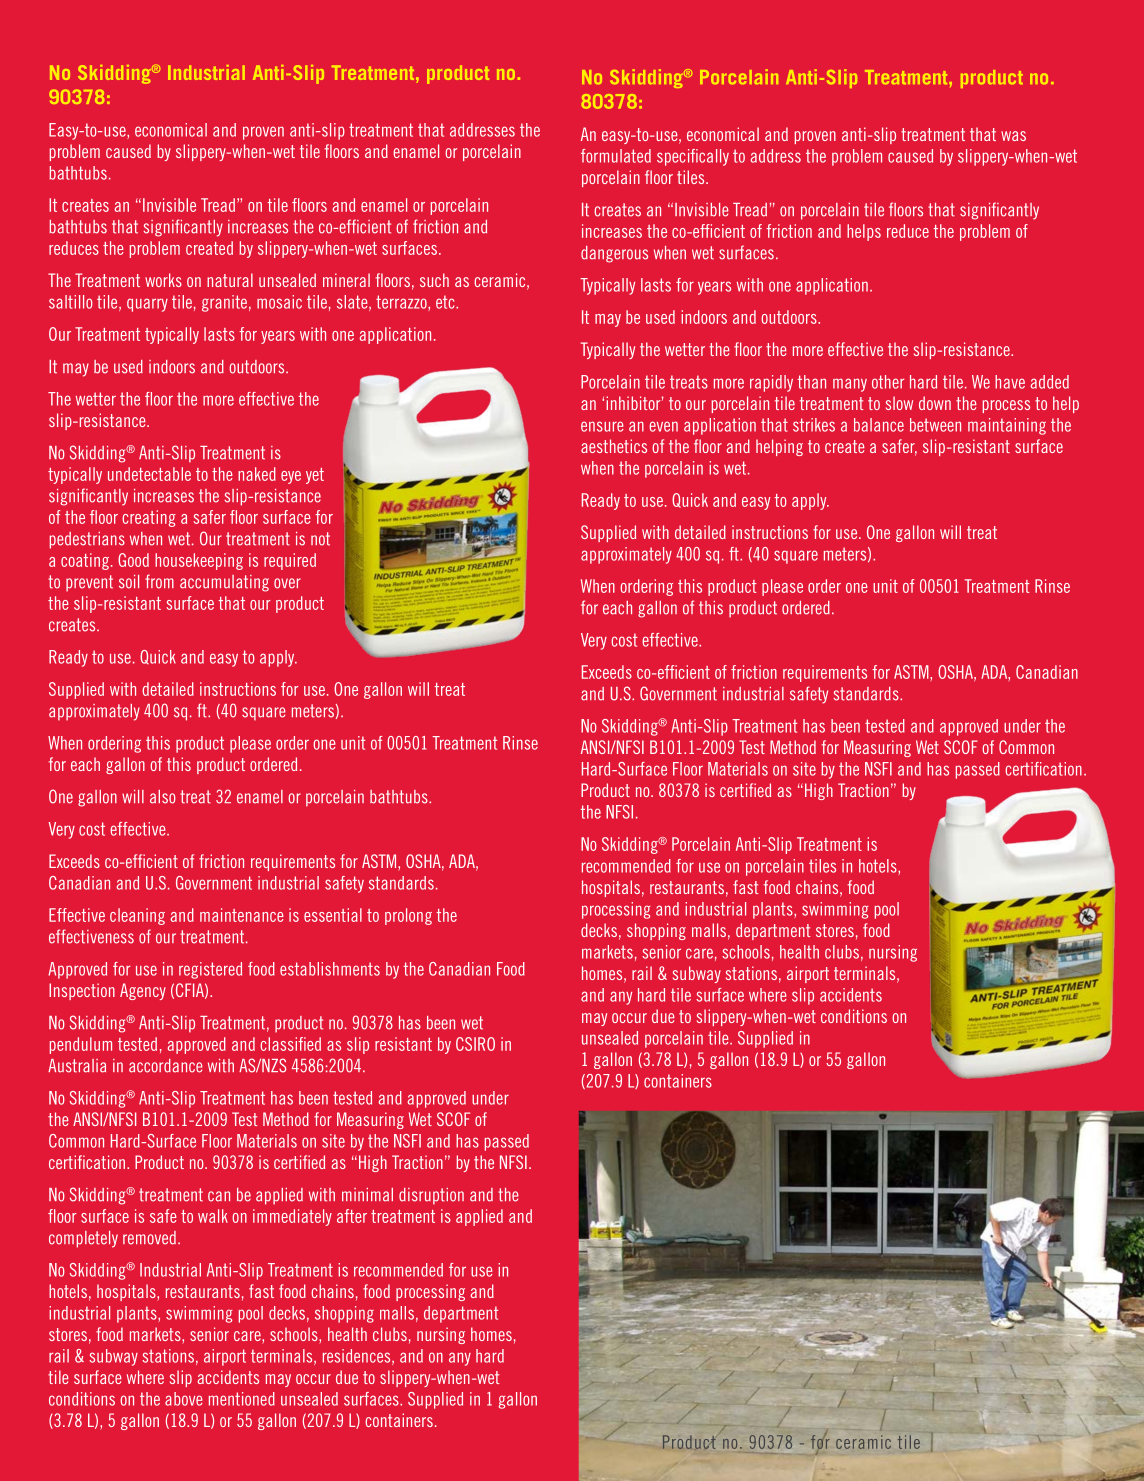 This screenshot has width=1144, height=1481. What do you see at coordinates (431, 1196) in the screenshot?
I see `disruption` at bounding box center [431, 1196].
